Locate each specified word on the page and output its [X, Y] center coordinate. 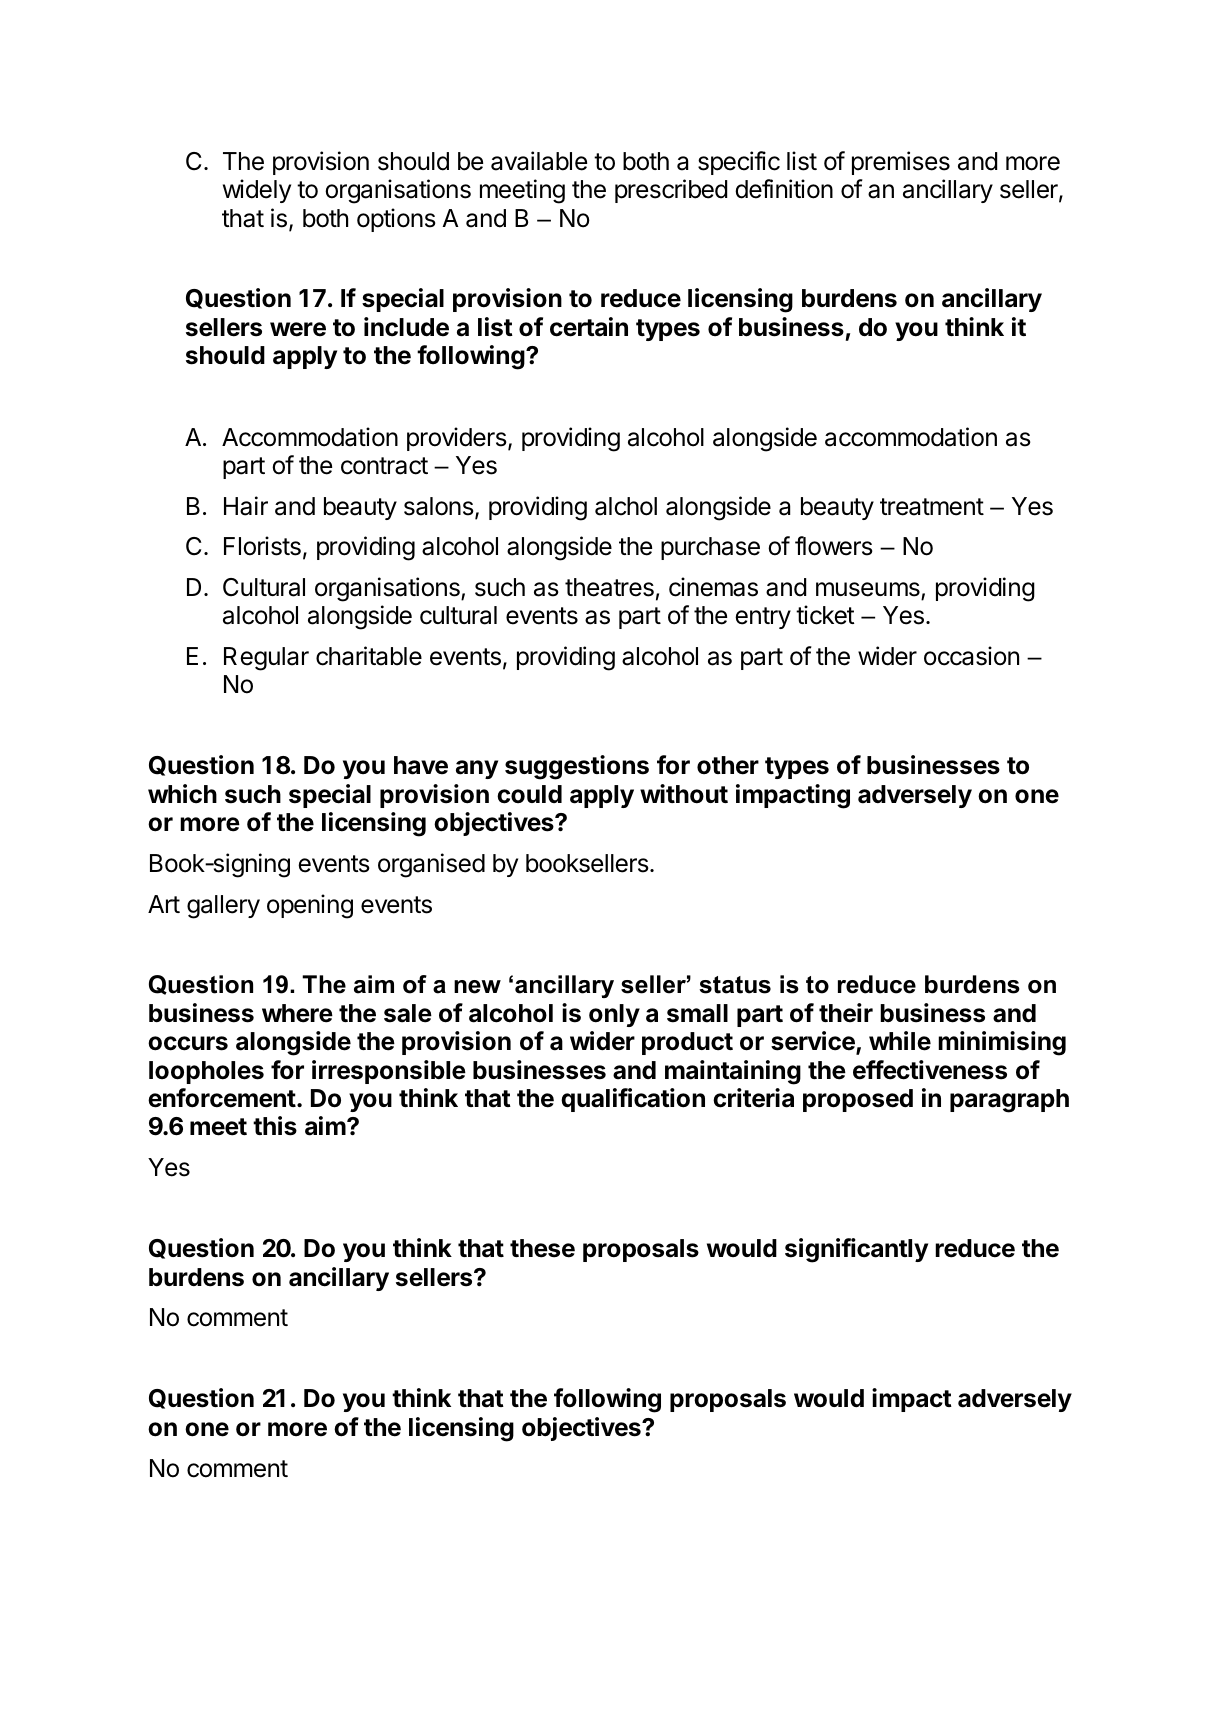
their [846, 1013]
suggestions [577, 767]
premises [901, 163]
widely [257, 191]
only [614, 1015]
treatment [932, 507]
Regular [266, 659]
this [275, 1126]
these [542, 1248]
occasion [971, 656]
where [297, 1013]
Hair [246, 506]
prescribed [671, 191]
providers [457, 439]
